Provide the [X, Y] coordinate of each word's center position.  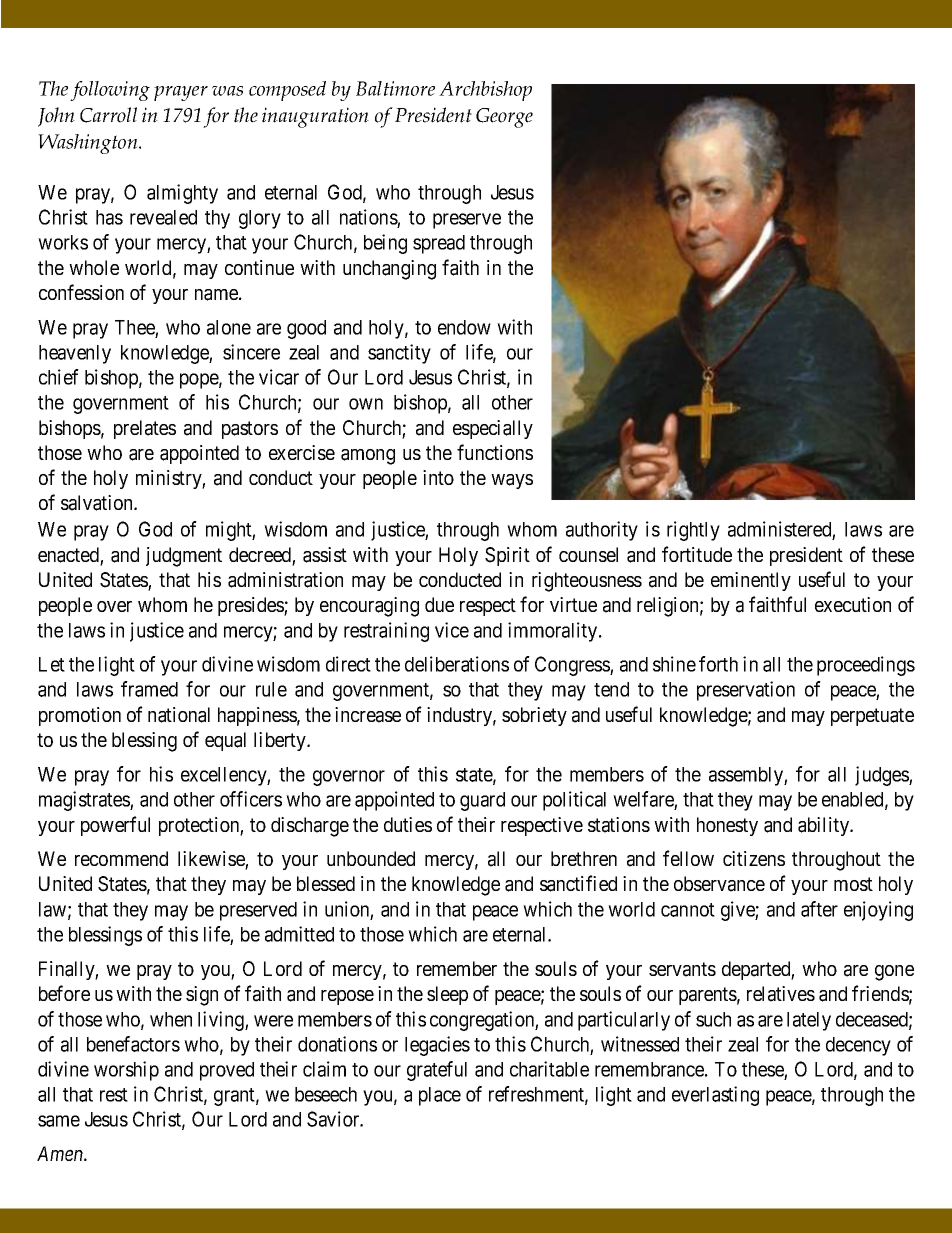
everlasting [715, 1096]
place [440, 1096]
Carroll [108, 115]
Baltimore [395, 88]
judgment [184, 557]
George [504, 118]
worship [126, 1071]
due [439, 604]
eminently [751, 581]
